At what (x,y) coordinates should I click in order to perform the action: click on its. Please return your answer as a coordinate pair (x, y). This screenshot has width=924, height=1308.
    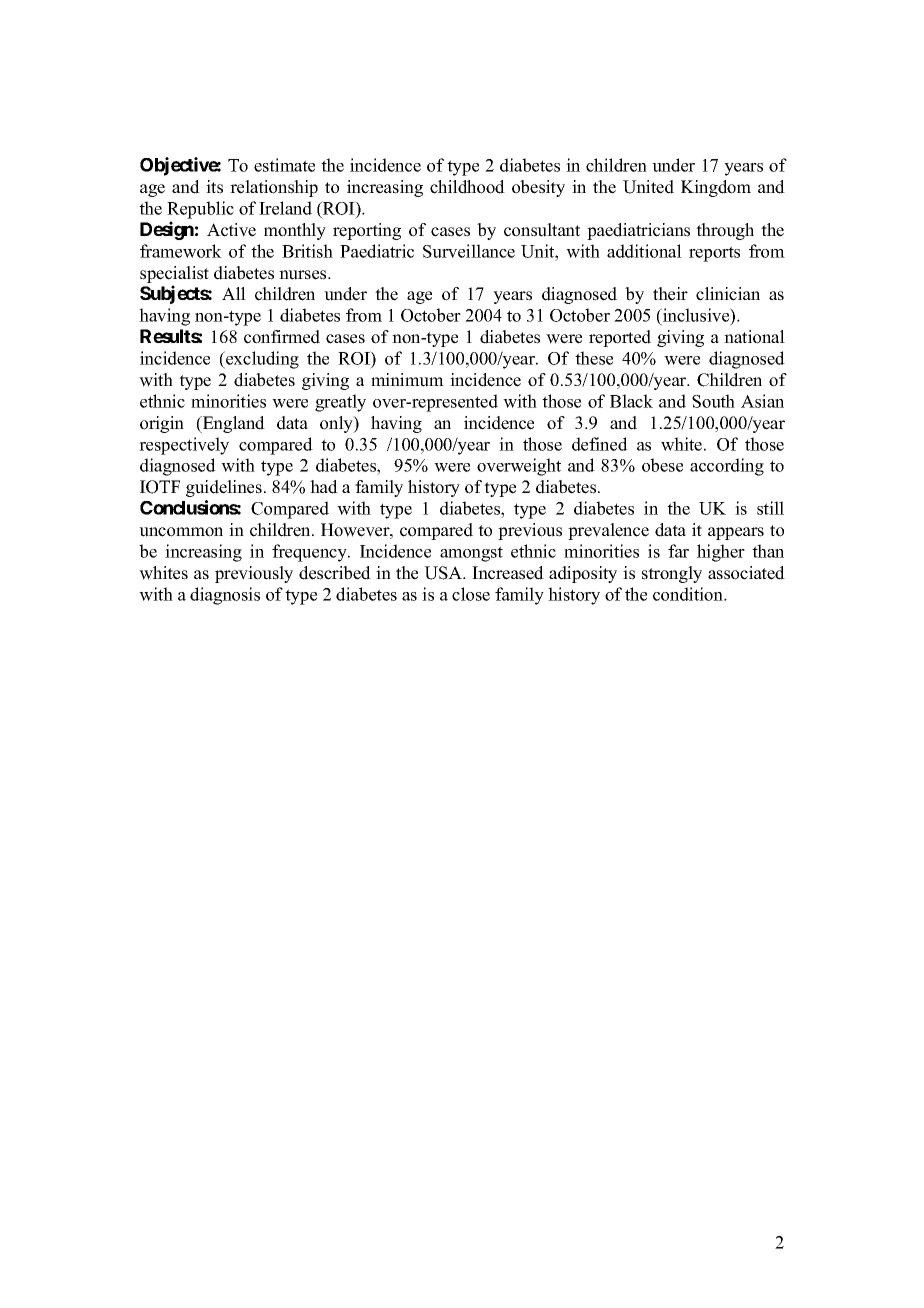
    Looking at the image, I should click on (214, 187).
